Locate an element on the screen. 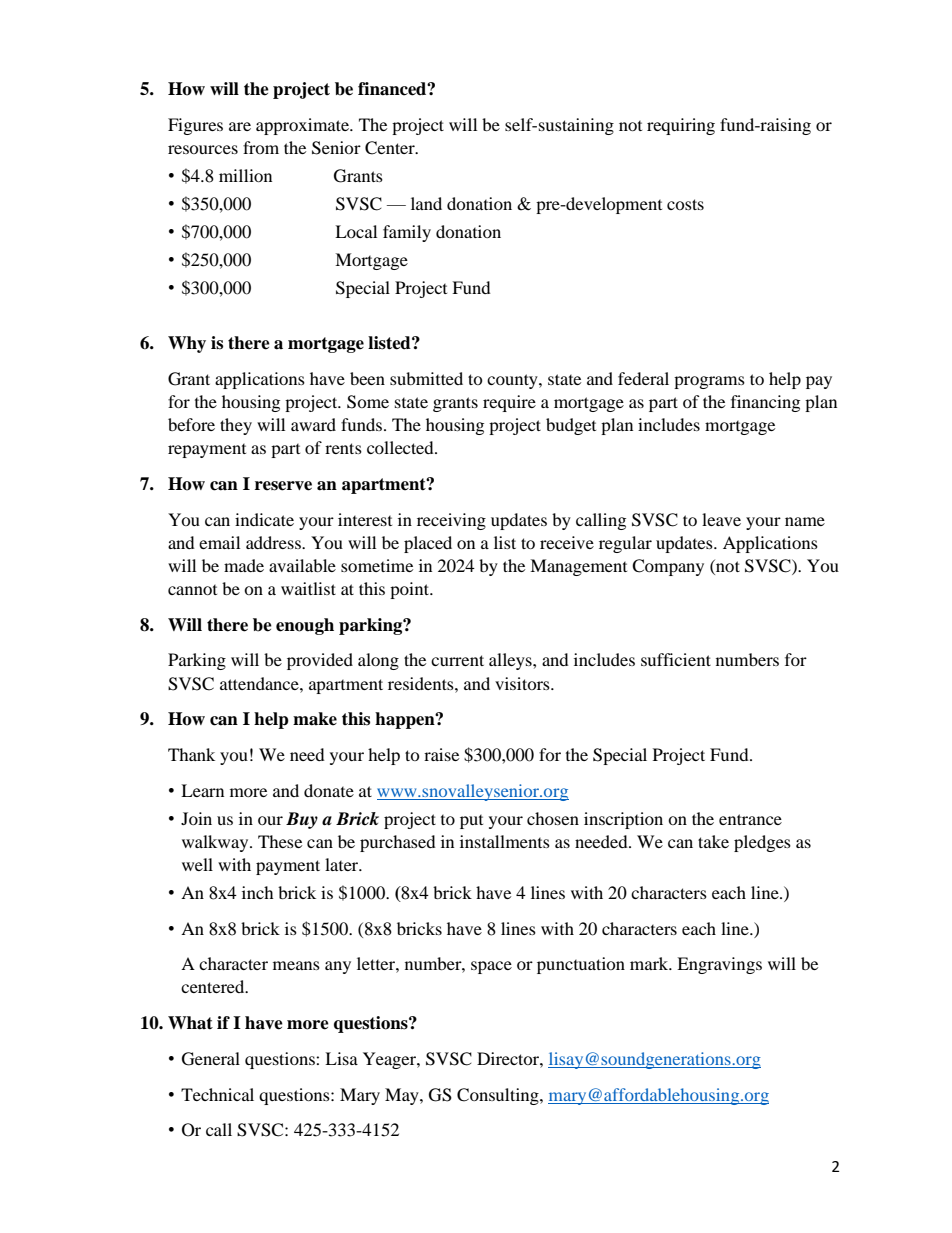  requiring is located at coordinates (681, 126).
